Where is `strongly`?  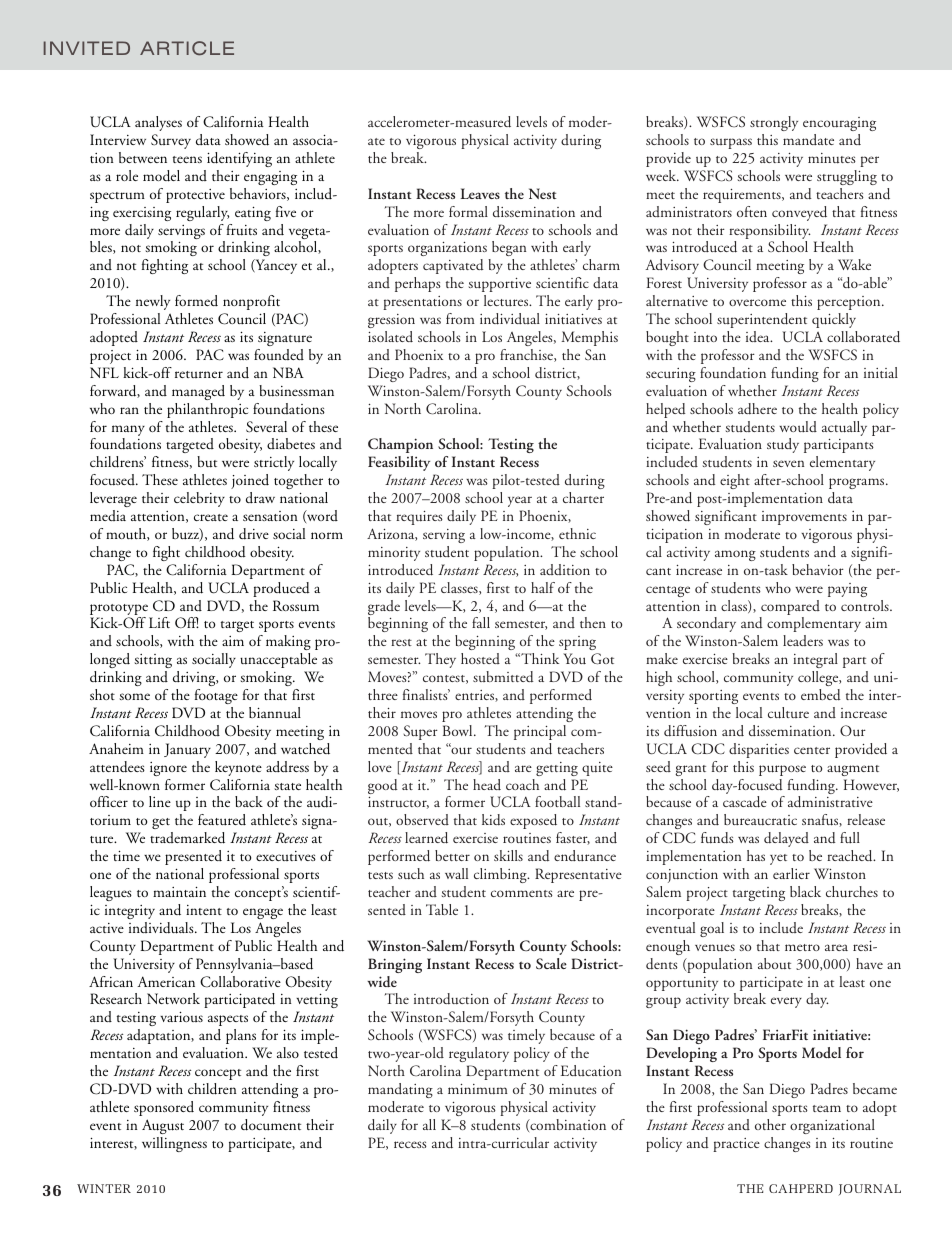 strongly is located at coordinates (774, 123).
